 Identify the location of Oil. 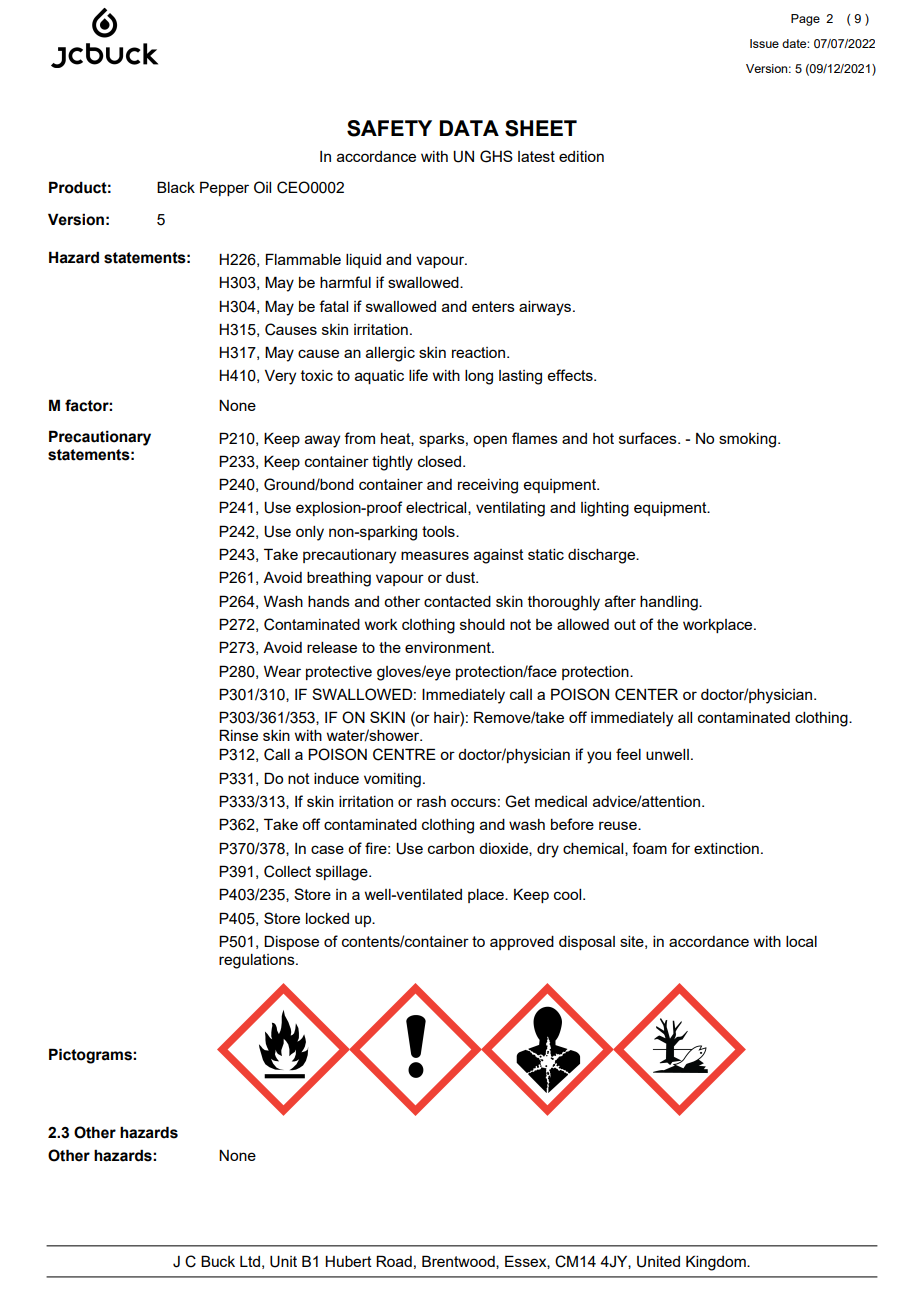
(262, 187).
